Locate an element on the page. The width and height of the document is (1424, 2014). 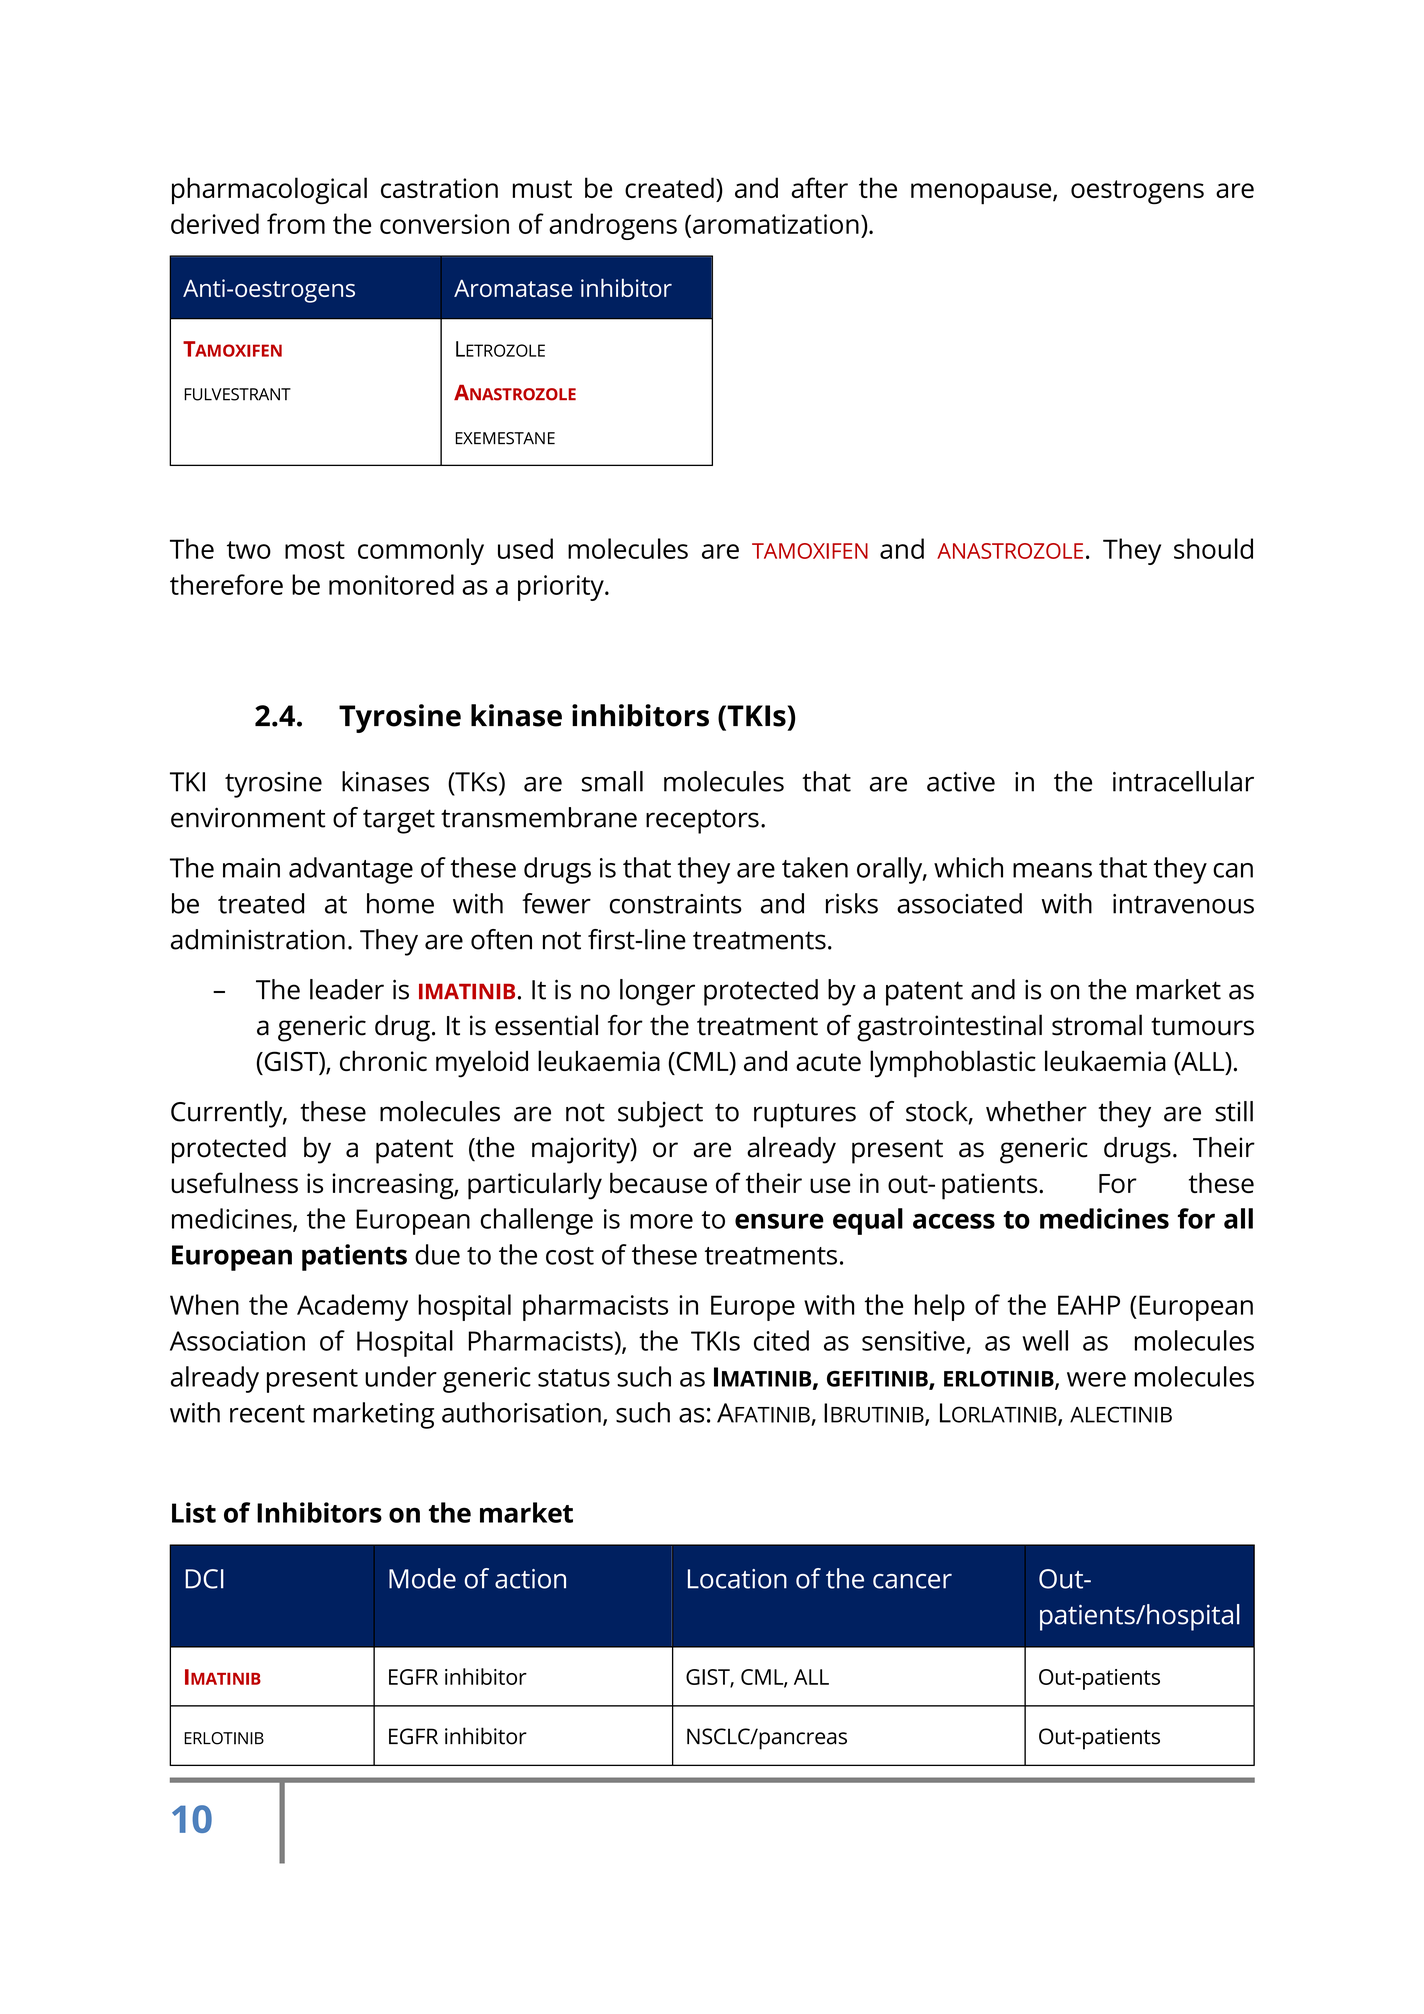
cancer is located at coordinates (912, 1581).
